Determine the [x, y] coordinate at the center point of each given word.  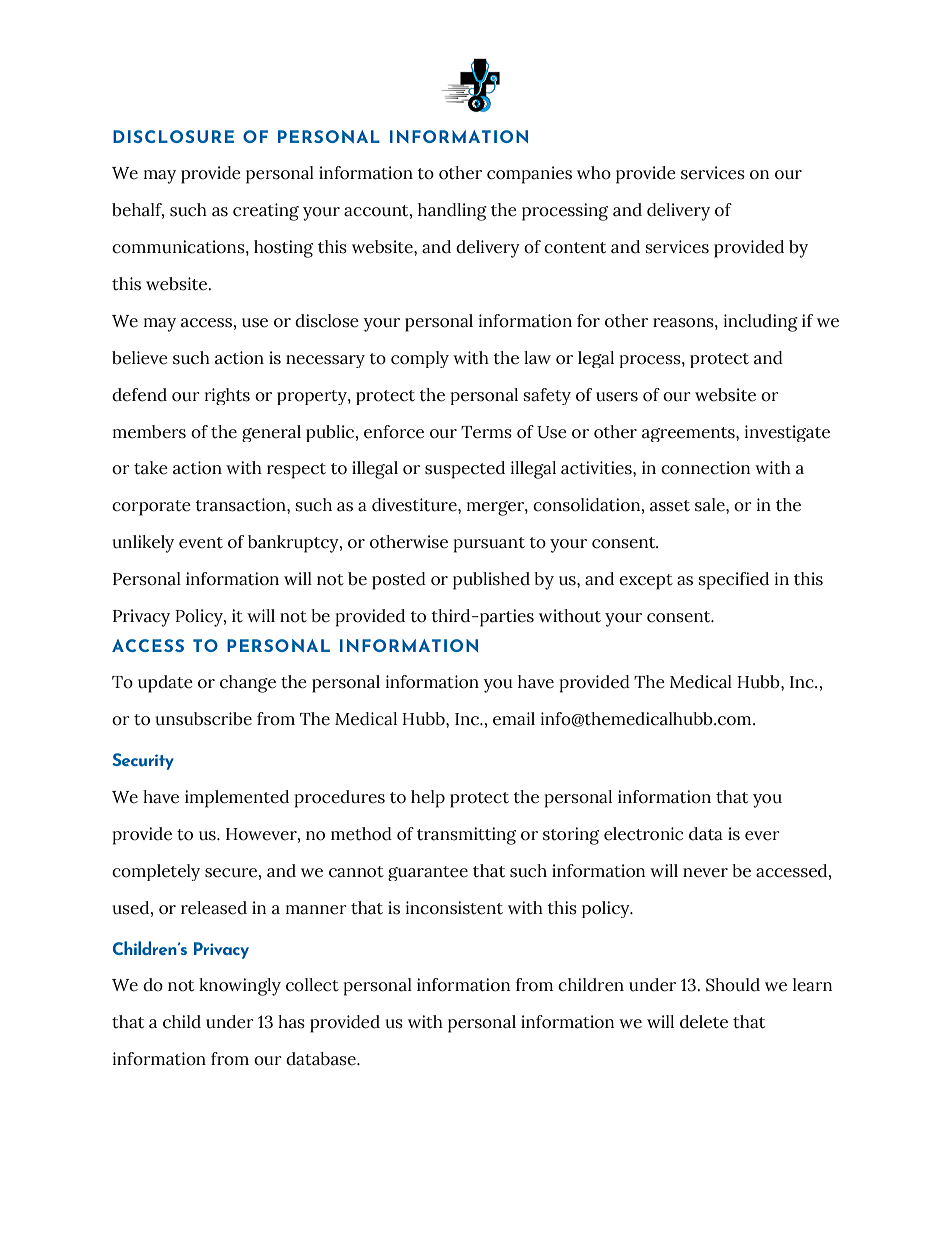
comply [420, 359]
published [491, 581]
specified [734, 581]
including [761, 323]
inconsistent [454, 908]
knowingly [240, 987]
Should [733, 985]
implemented [237, 799]
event [201, 543]
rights [227, 396]
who [594, 173]
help [428, 799]
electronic [643, 834]
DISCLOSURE [173, 136]
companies [529, 175]
